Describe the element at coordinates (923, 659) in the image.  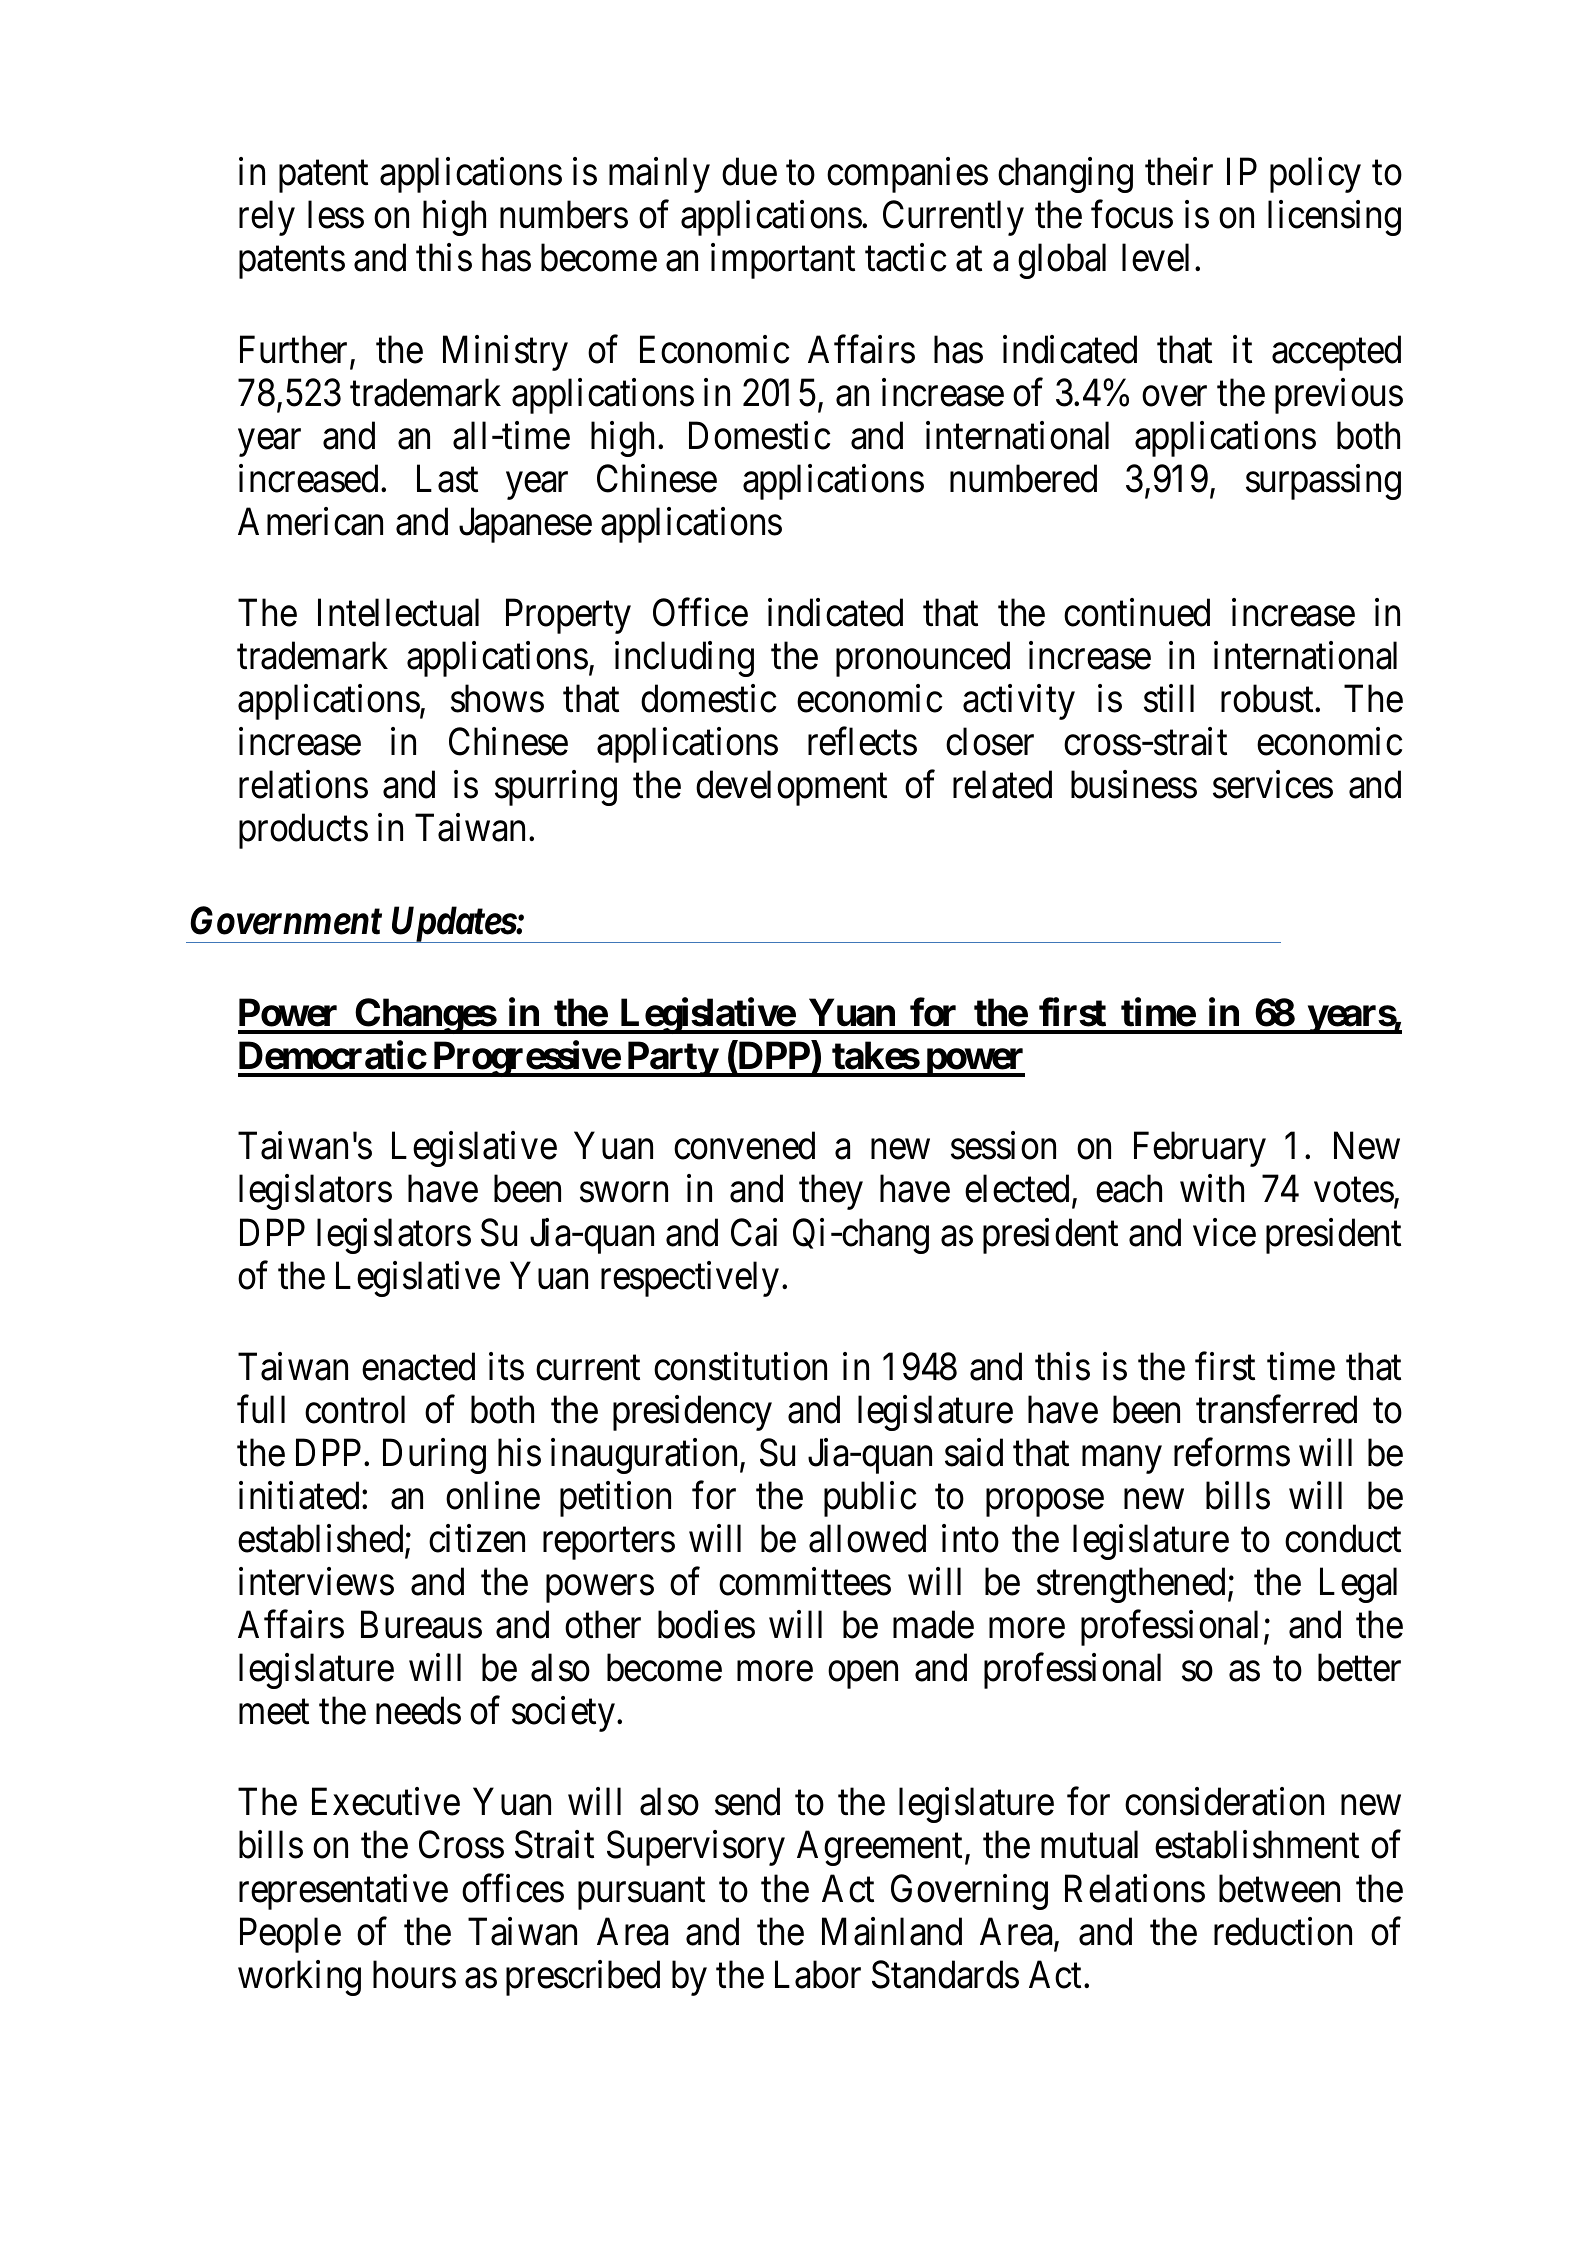
I see `pronounced` at that location.
